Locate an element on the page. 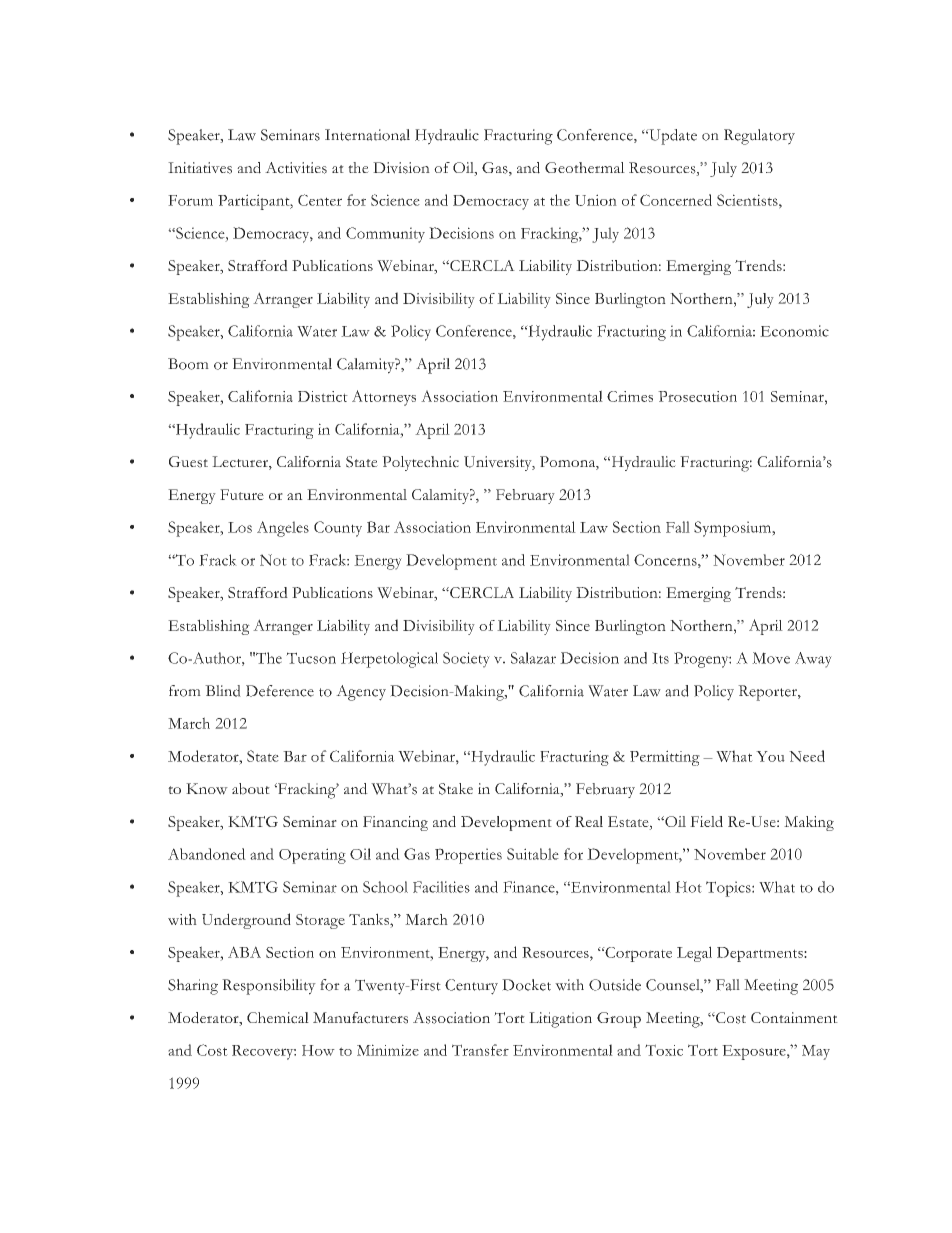 This image has width=952, height=1233. Transfer is located at coordinates (480, 1050).
